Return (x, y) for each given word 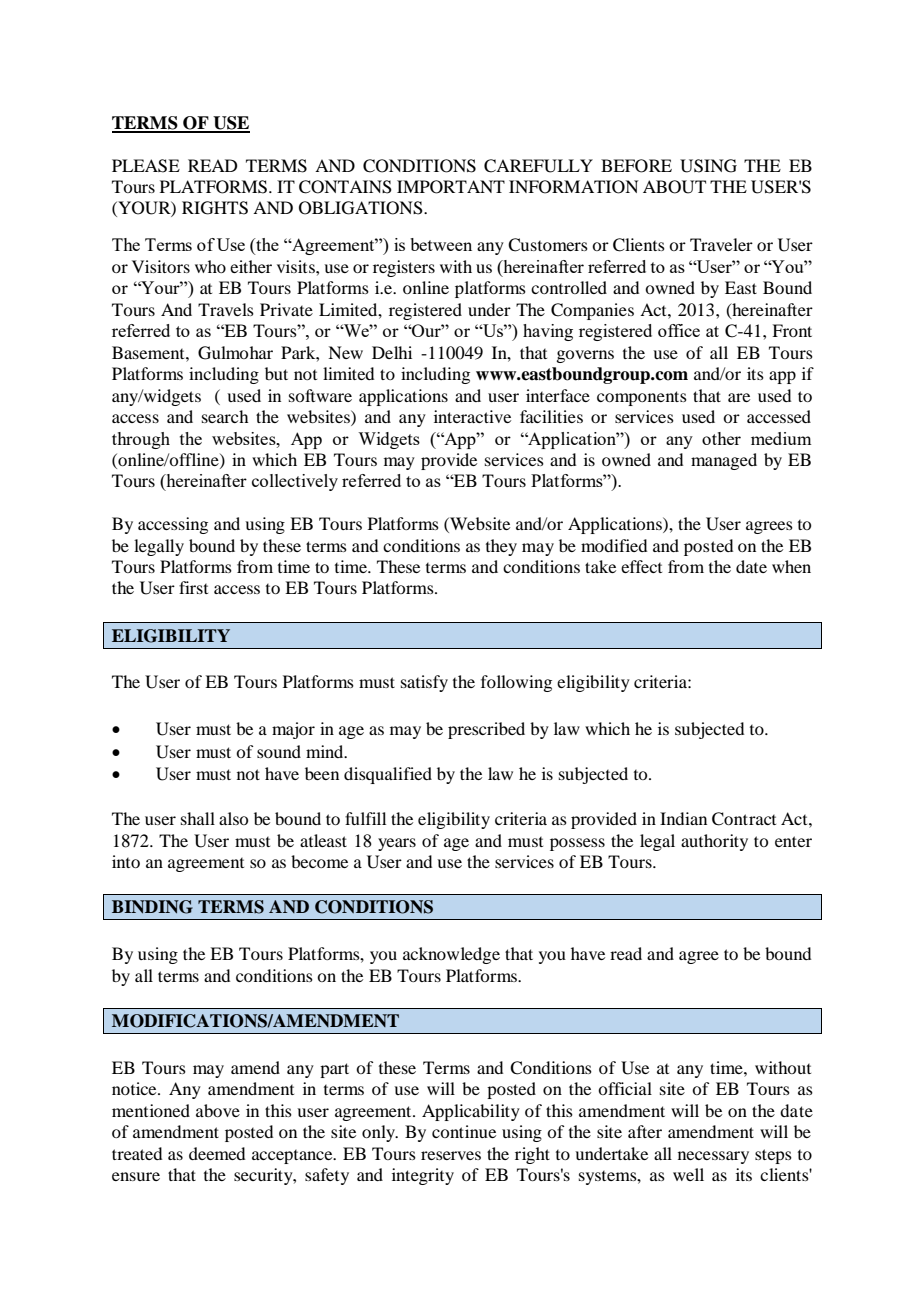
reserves (451, 1155)
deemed (217, 1153)
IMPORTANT (451, 187)
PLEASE (146, 166)
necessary (713, 1157)
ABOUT (674, 187)
